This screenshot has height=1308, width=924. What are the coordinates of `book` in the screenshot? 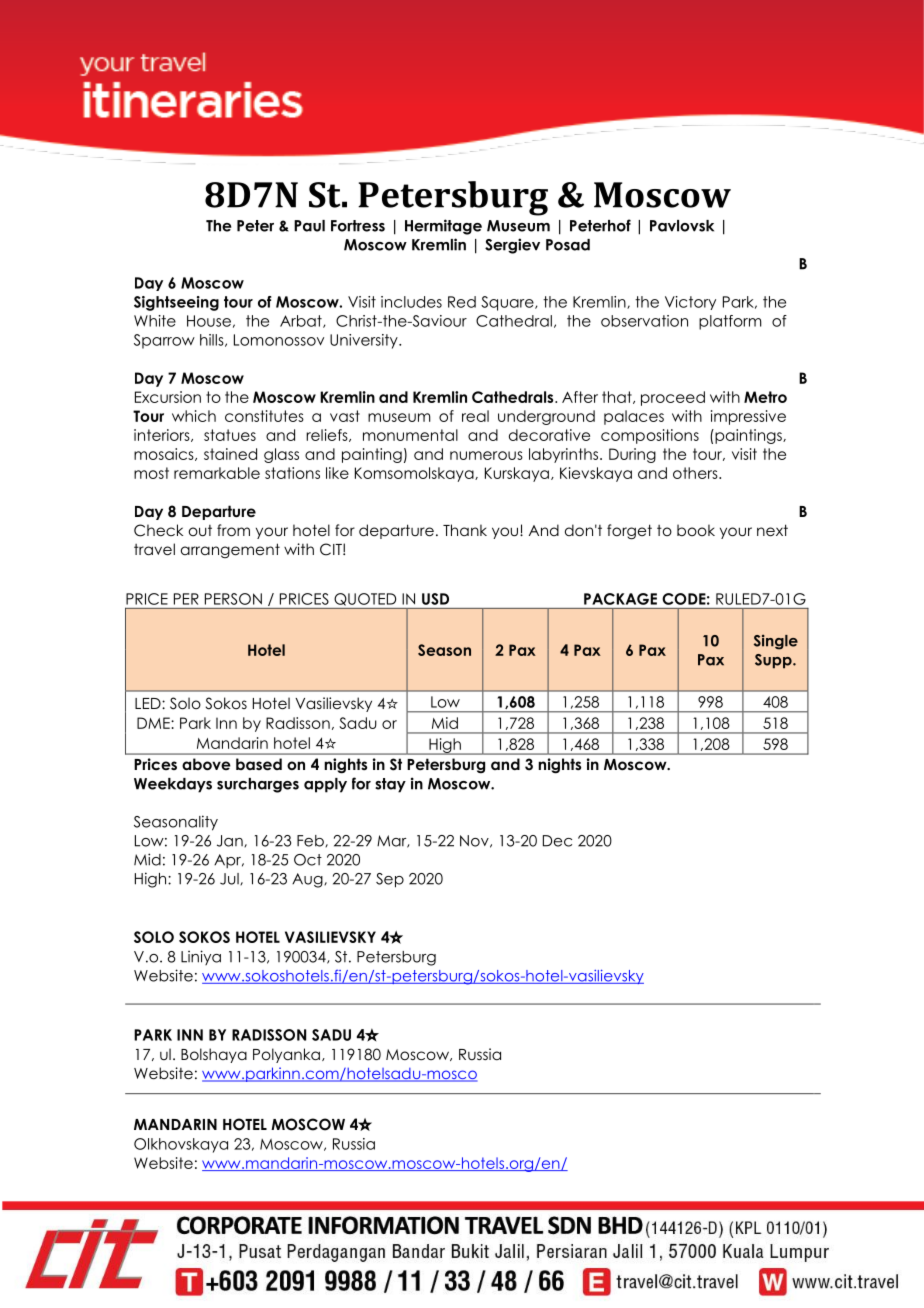 It's located at (696, 530).
